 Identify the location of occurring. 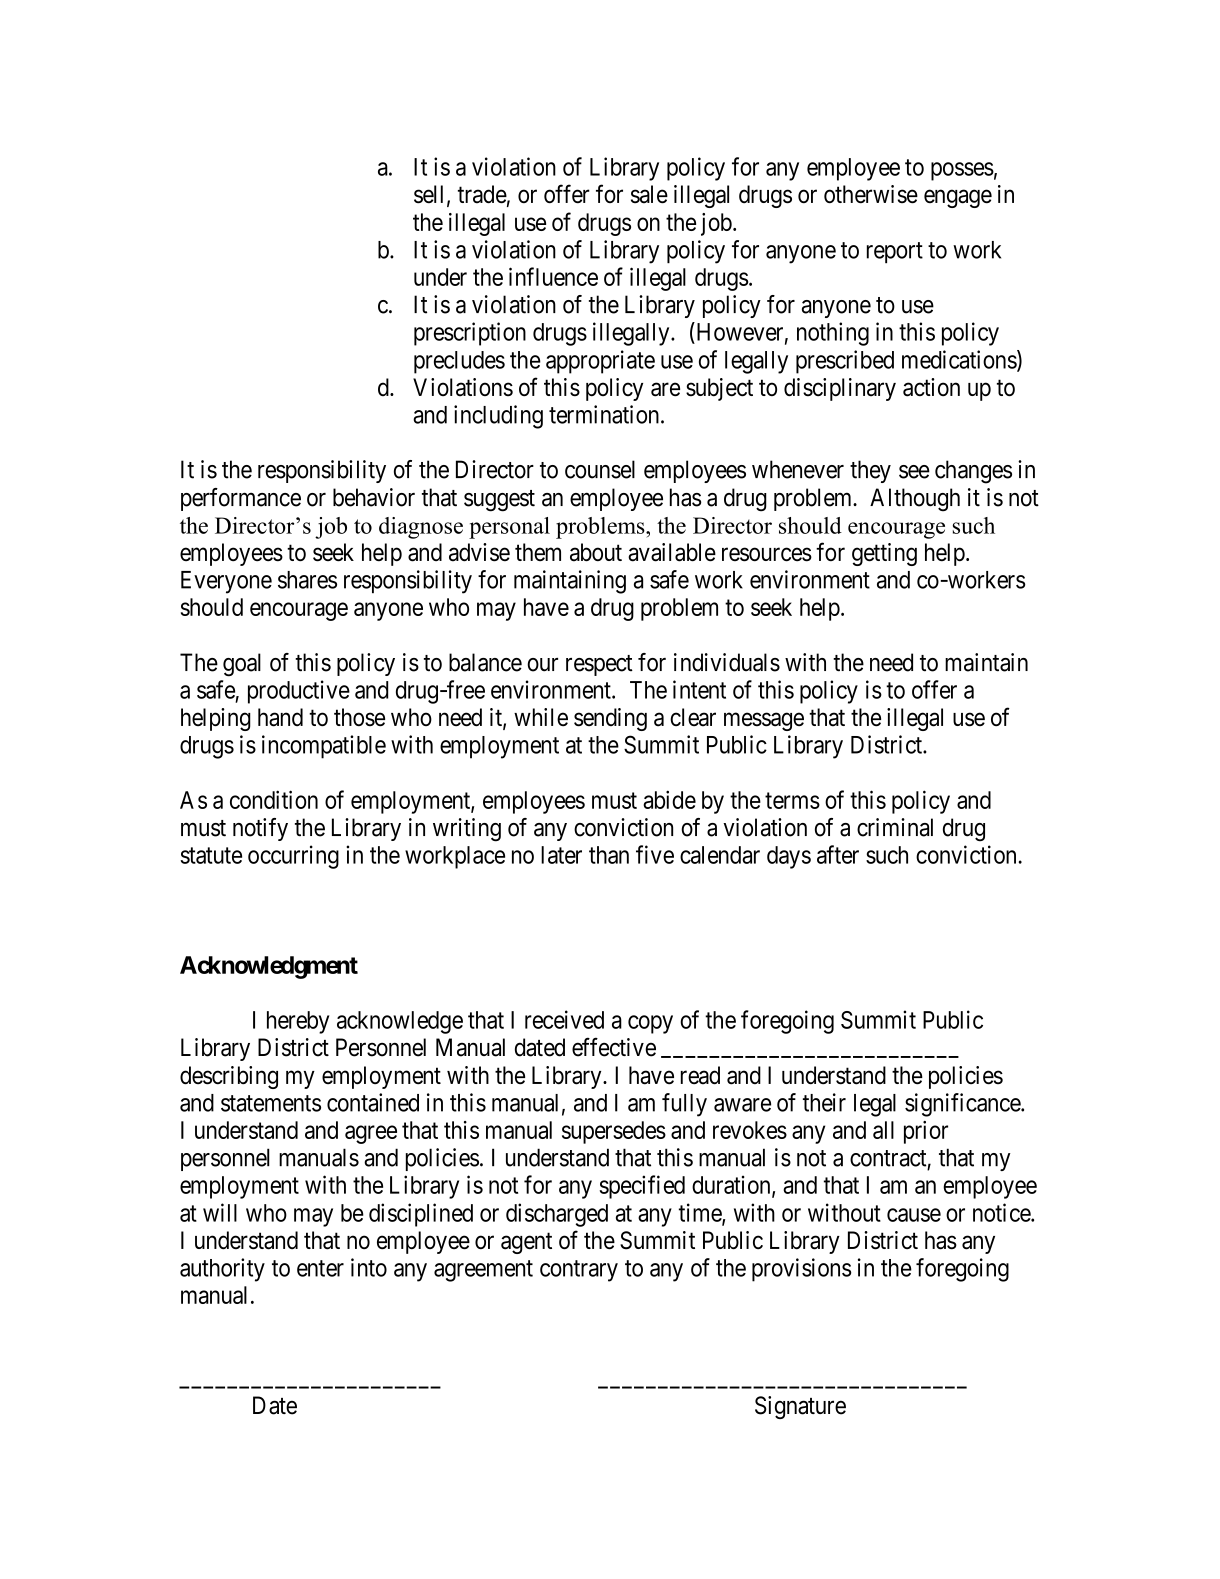
(293, 857).
